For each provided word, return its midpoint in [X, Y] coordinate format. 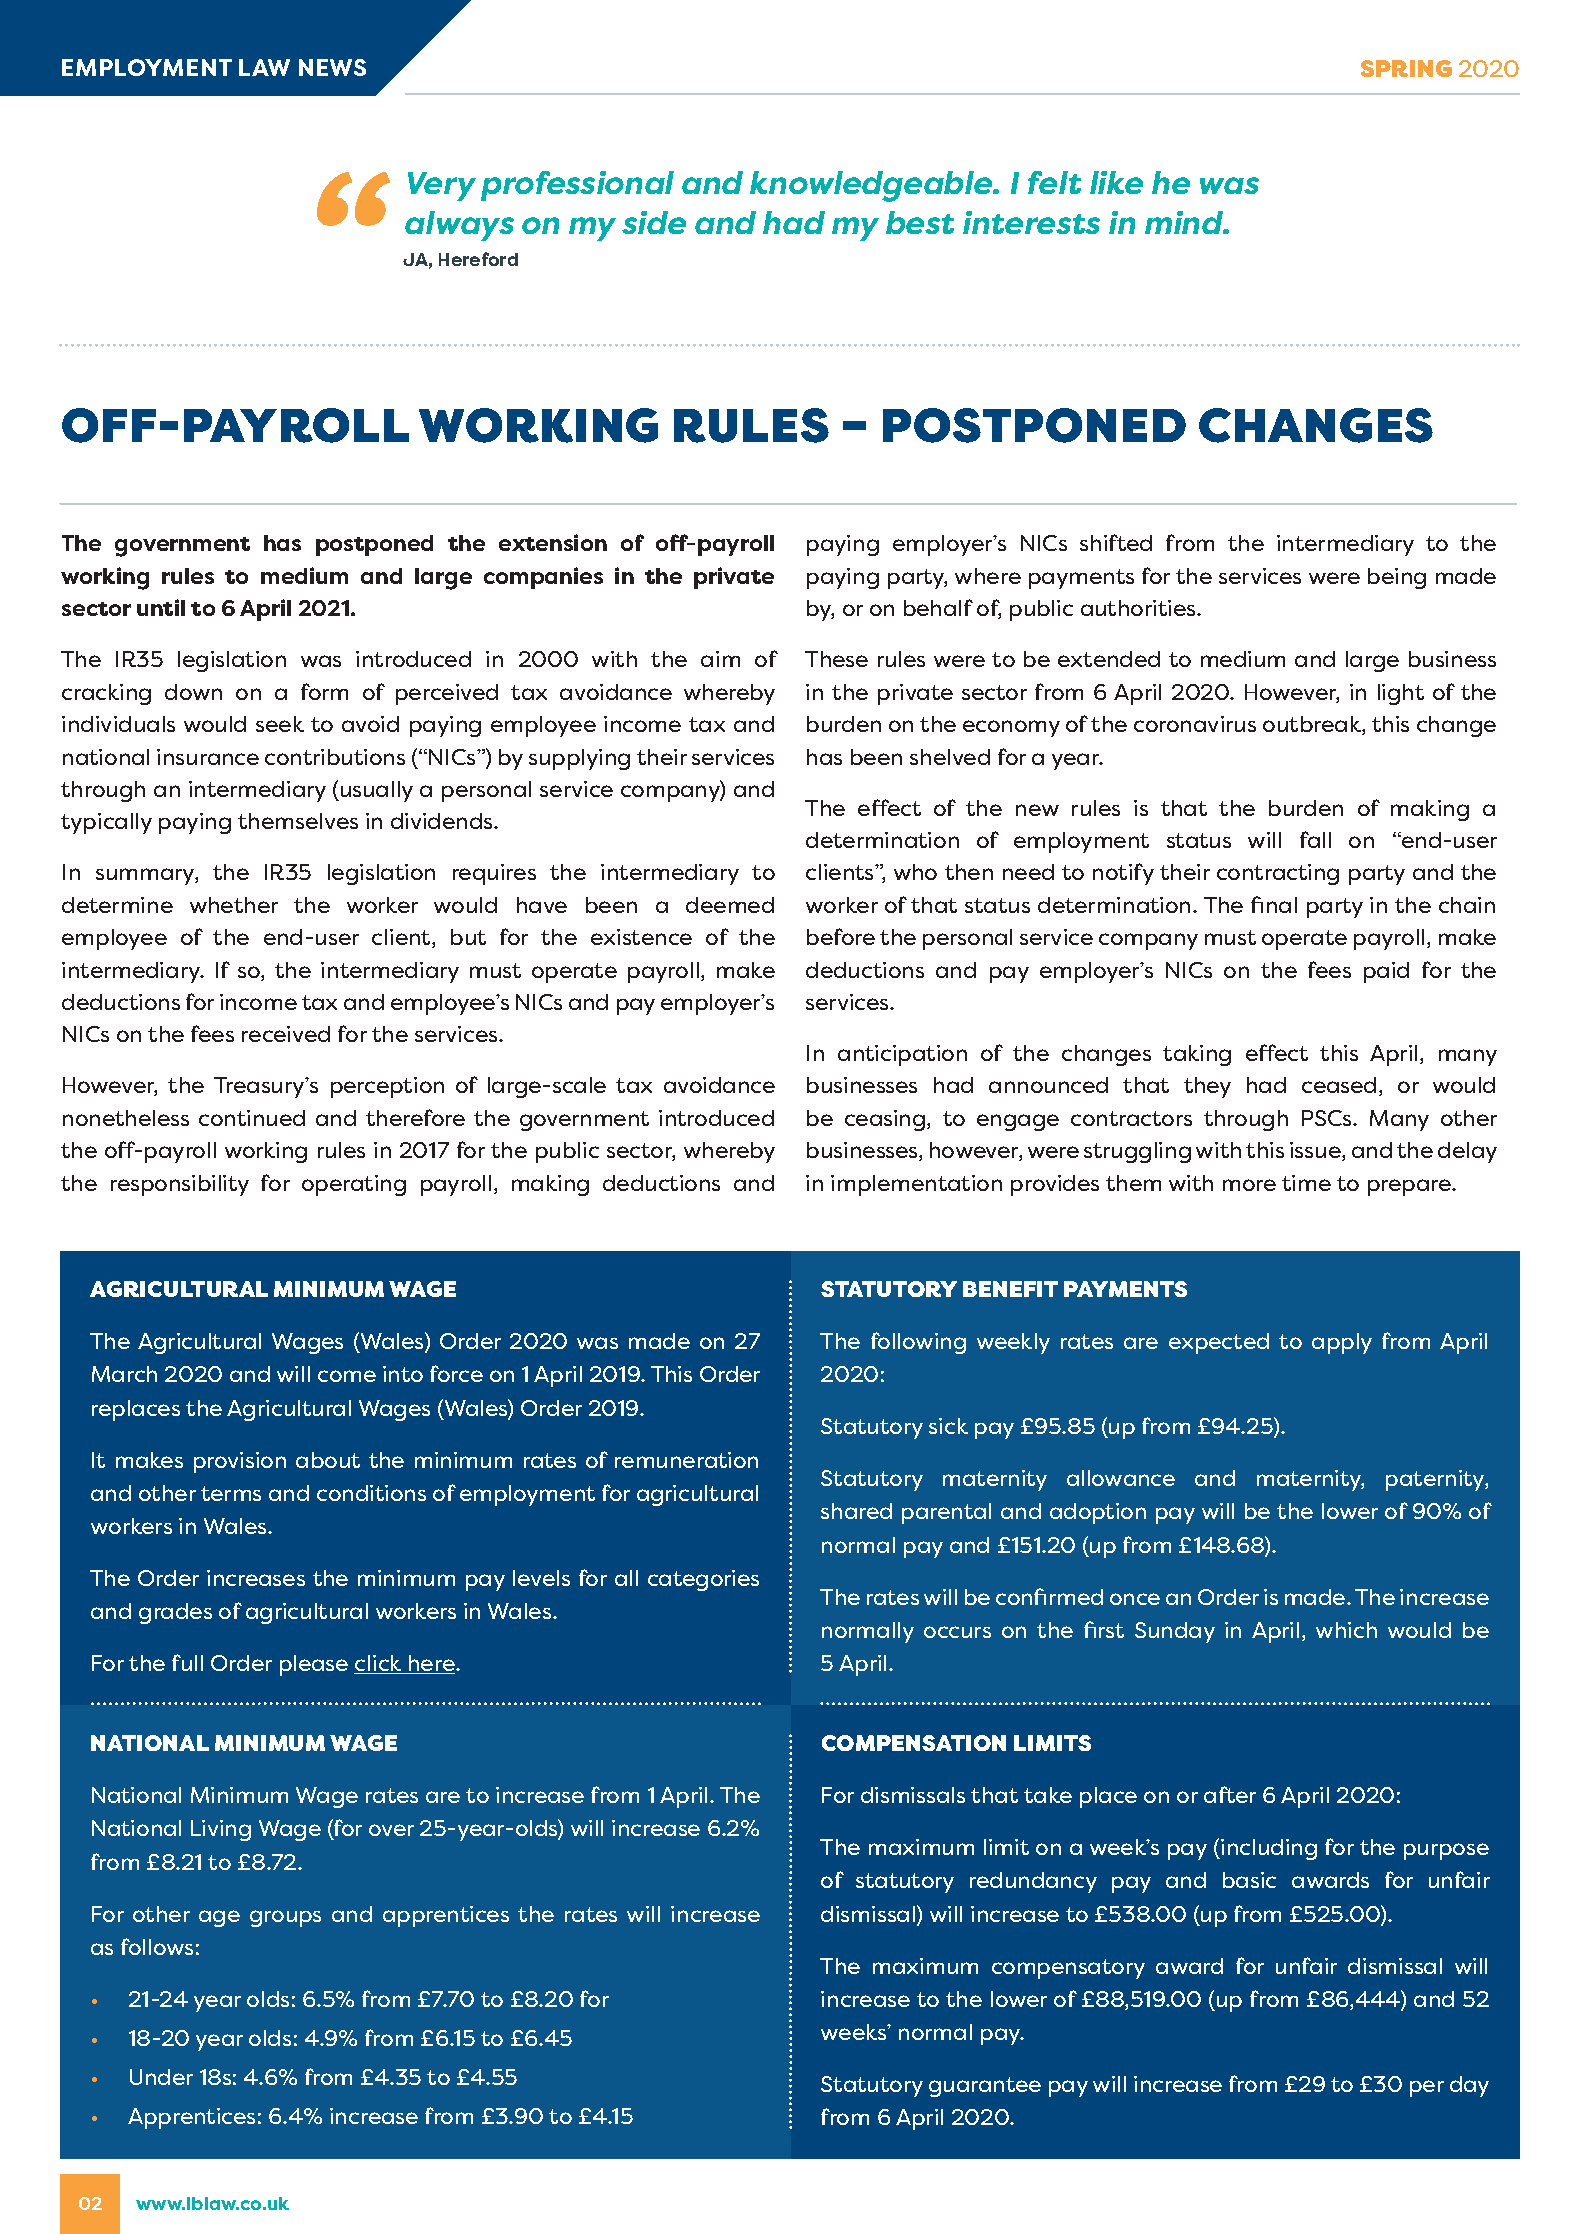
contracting [1278, 874]
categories [703, 1580]
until [161, 607]
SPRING [1406, 68]
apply [1342, 1343]
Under [161, 2077]
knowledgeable [873, 186]
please [314, 1665]
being [1397, 578]
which [1346, 1630]
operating [354, 1185]
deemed [730, 905]
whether [234, 905]
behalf [938, 607]
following [918, 1343]
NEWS [332, 67]
